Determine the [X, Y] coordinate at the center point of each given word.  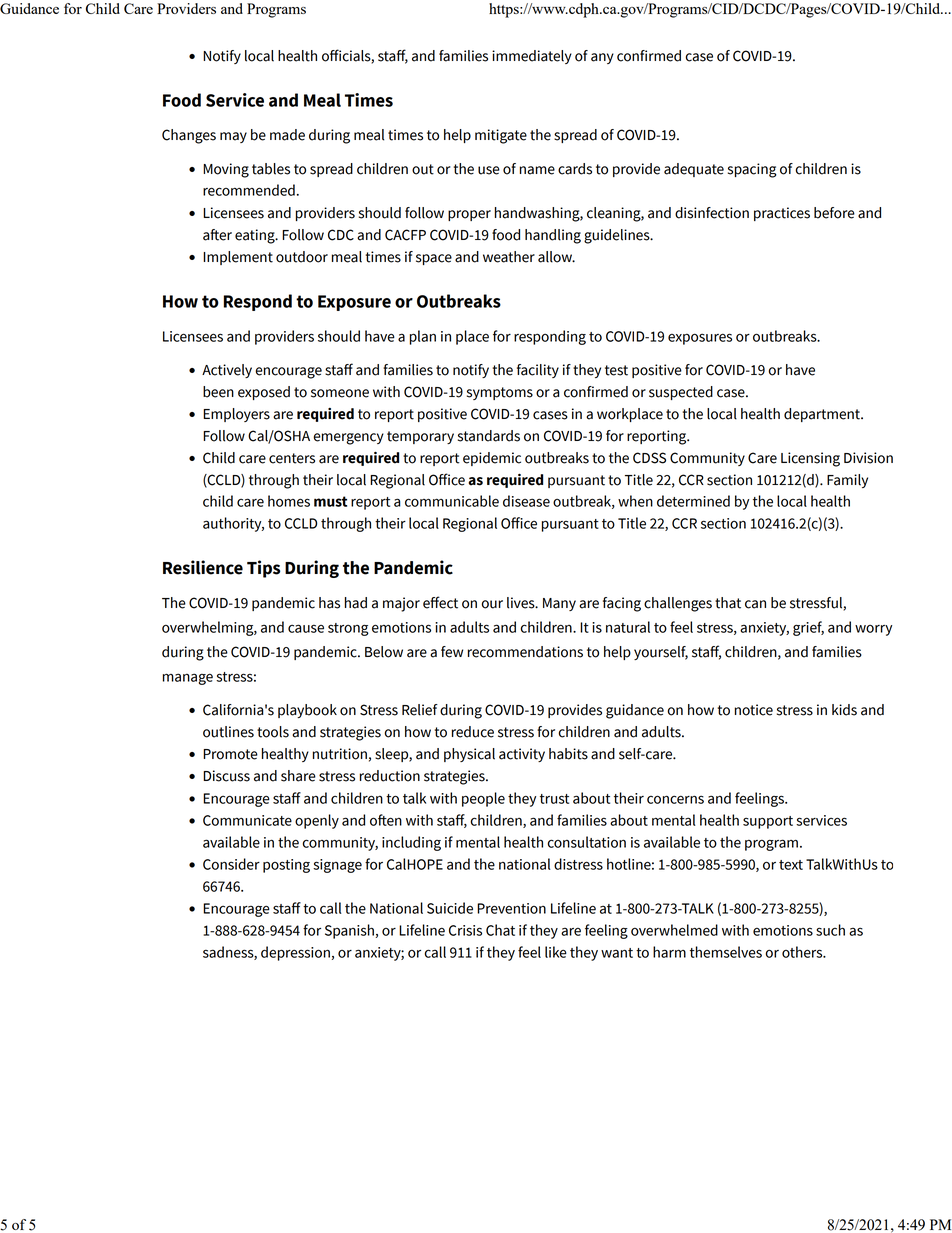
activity [522, 755]
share [298, 776]
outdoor [302, 257]
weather [509, 257]
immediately [532, 57]
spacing [752, 170]
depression [295, 953]
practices [782, 214]
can [755, 604]
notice [754, 710]
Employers [236, 415]
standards [489, 436]
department [823, 415]
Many [559, 604]
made [287, 135]
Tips [263, 569]
